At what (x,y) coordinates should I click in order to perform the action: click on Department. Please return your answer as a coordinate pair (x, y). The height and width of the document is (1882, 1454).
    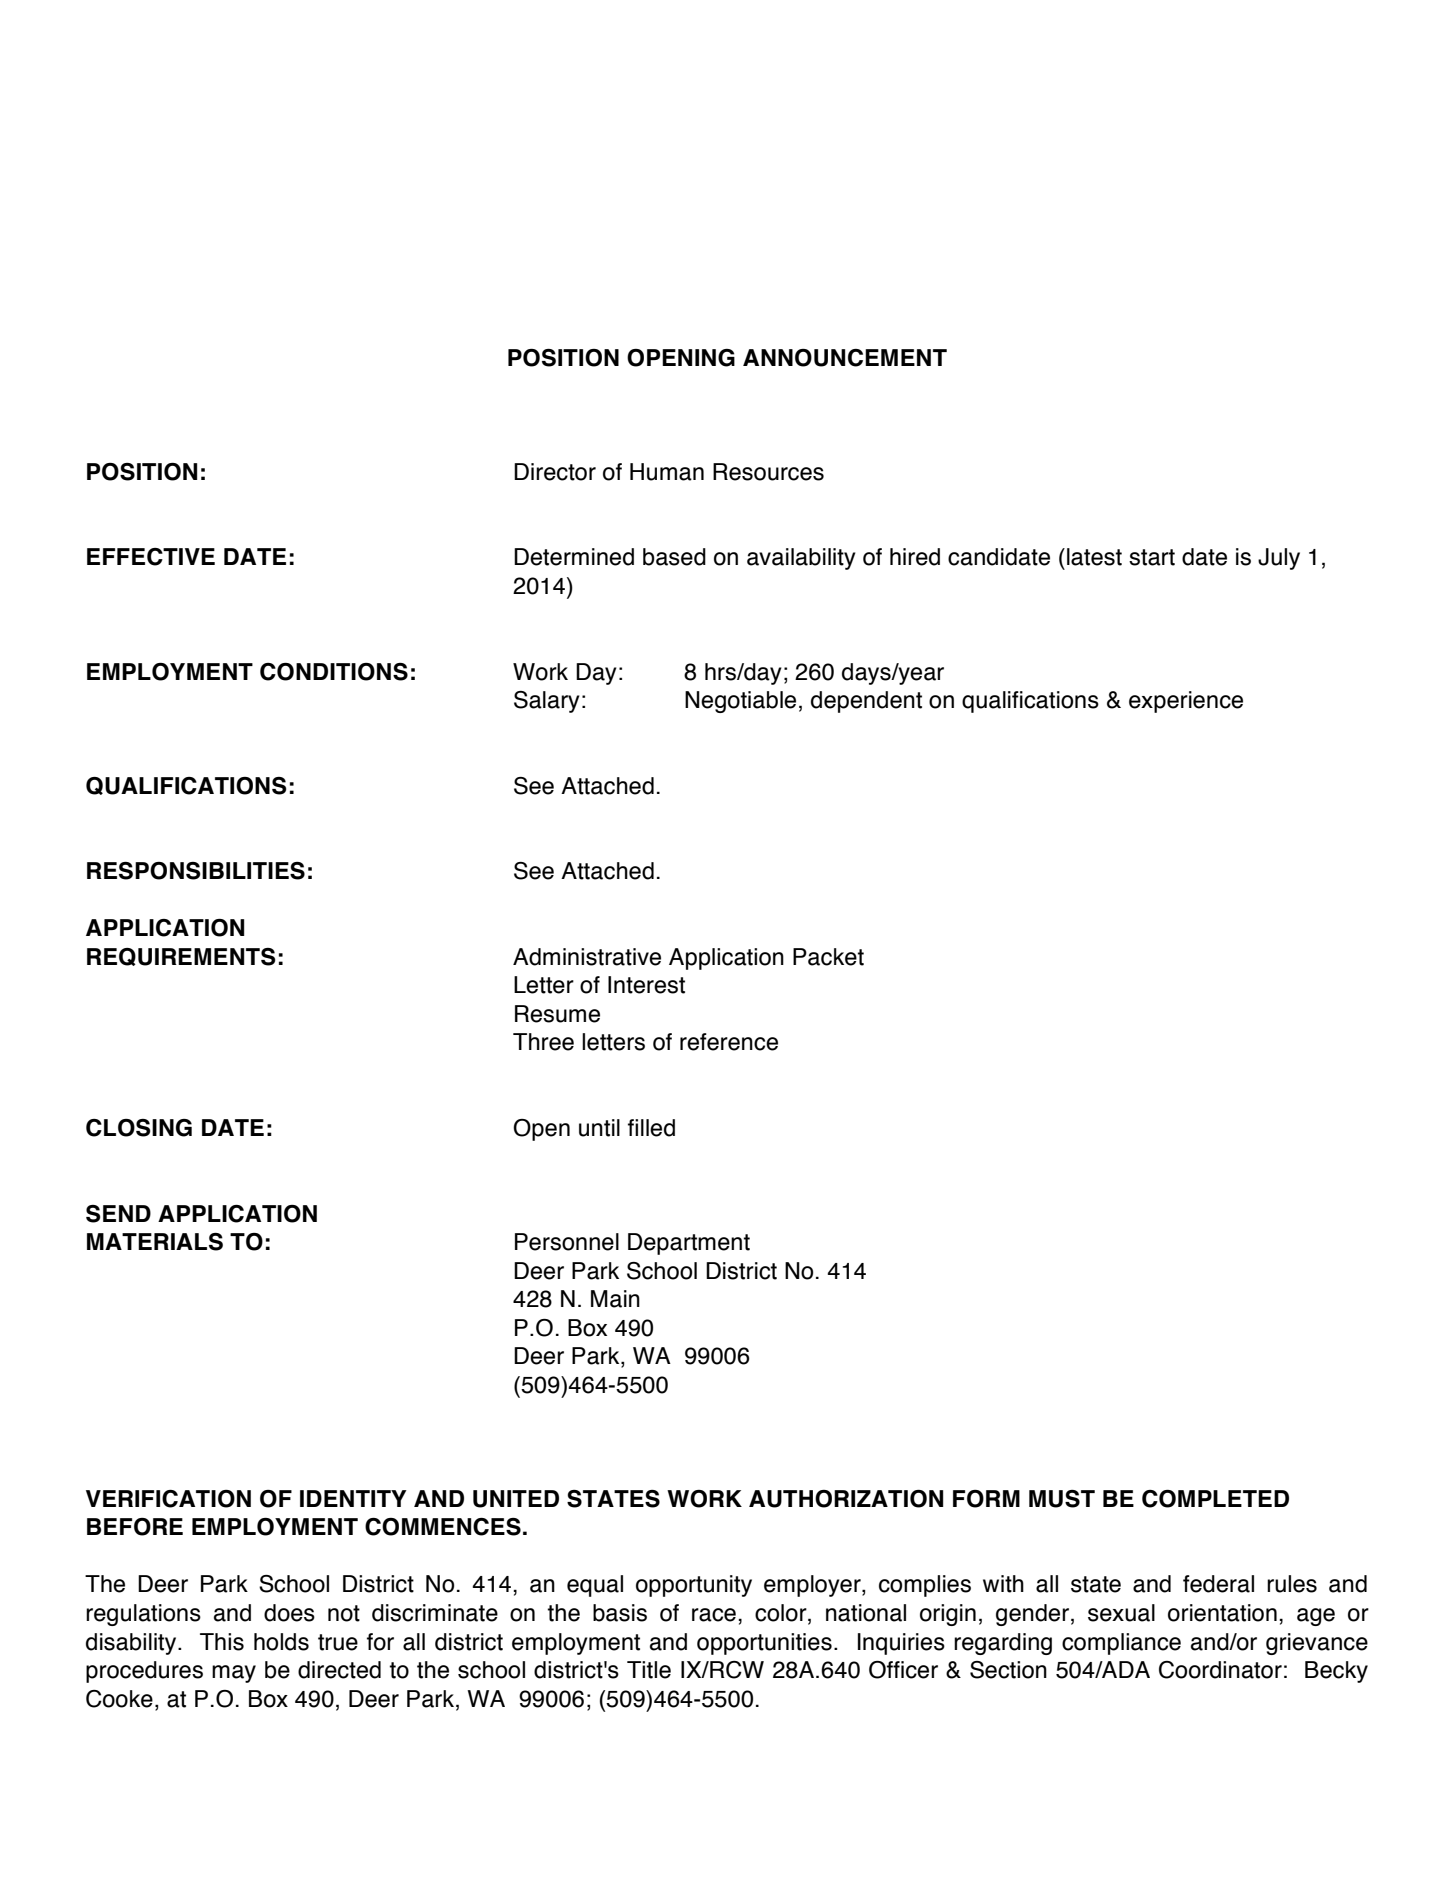
    Looking at the image, I should click on (689, 1244).
